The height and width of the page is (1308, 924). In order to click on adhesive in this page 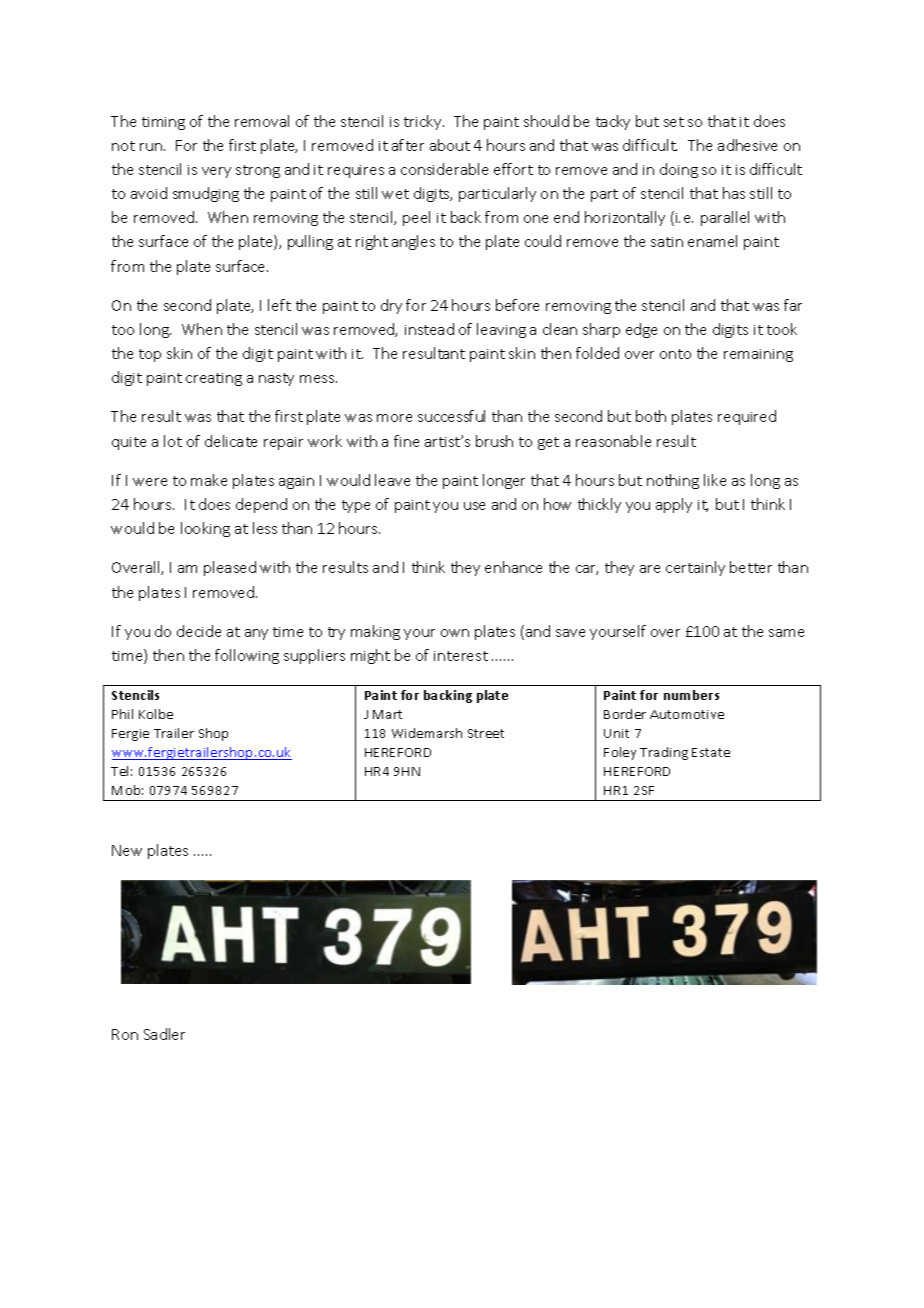, I will do `click(747, 145)`.
